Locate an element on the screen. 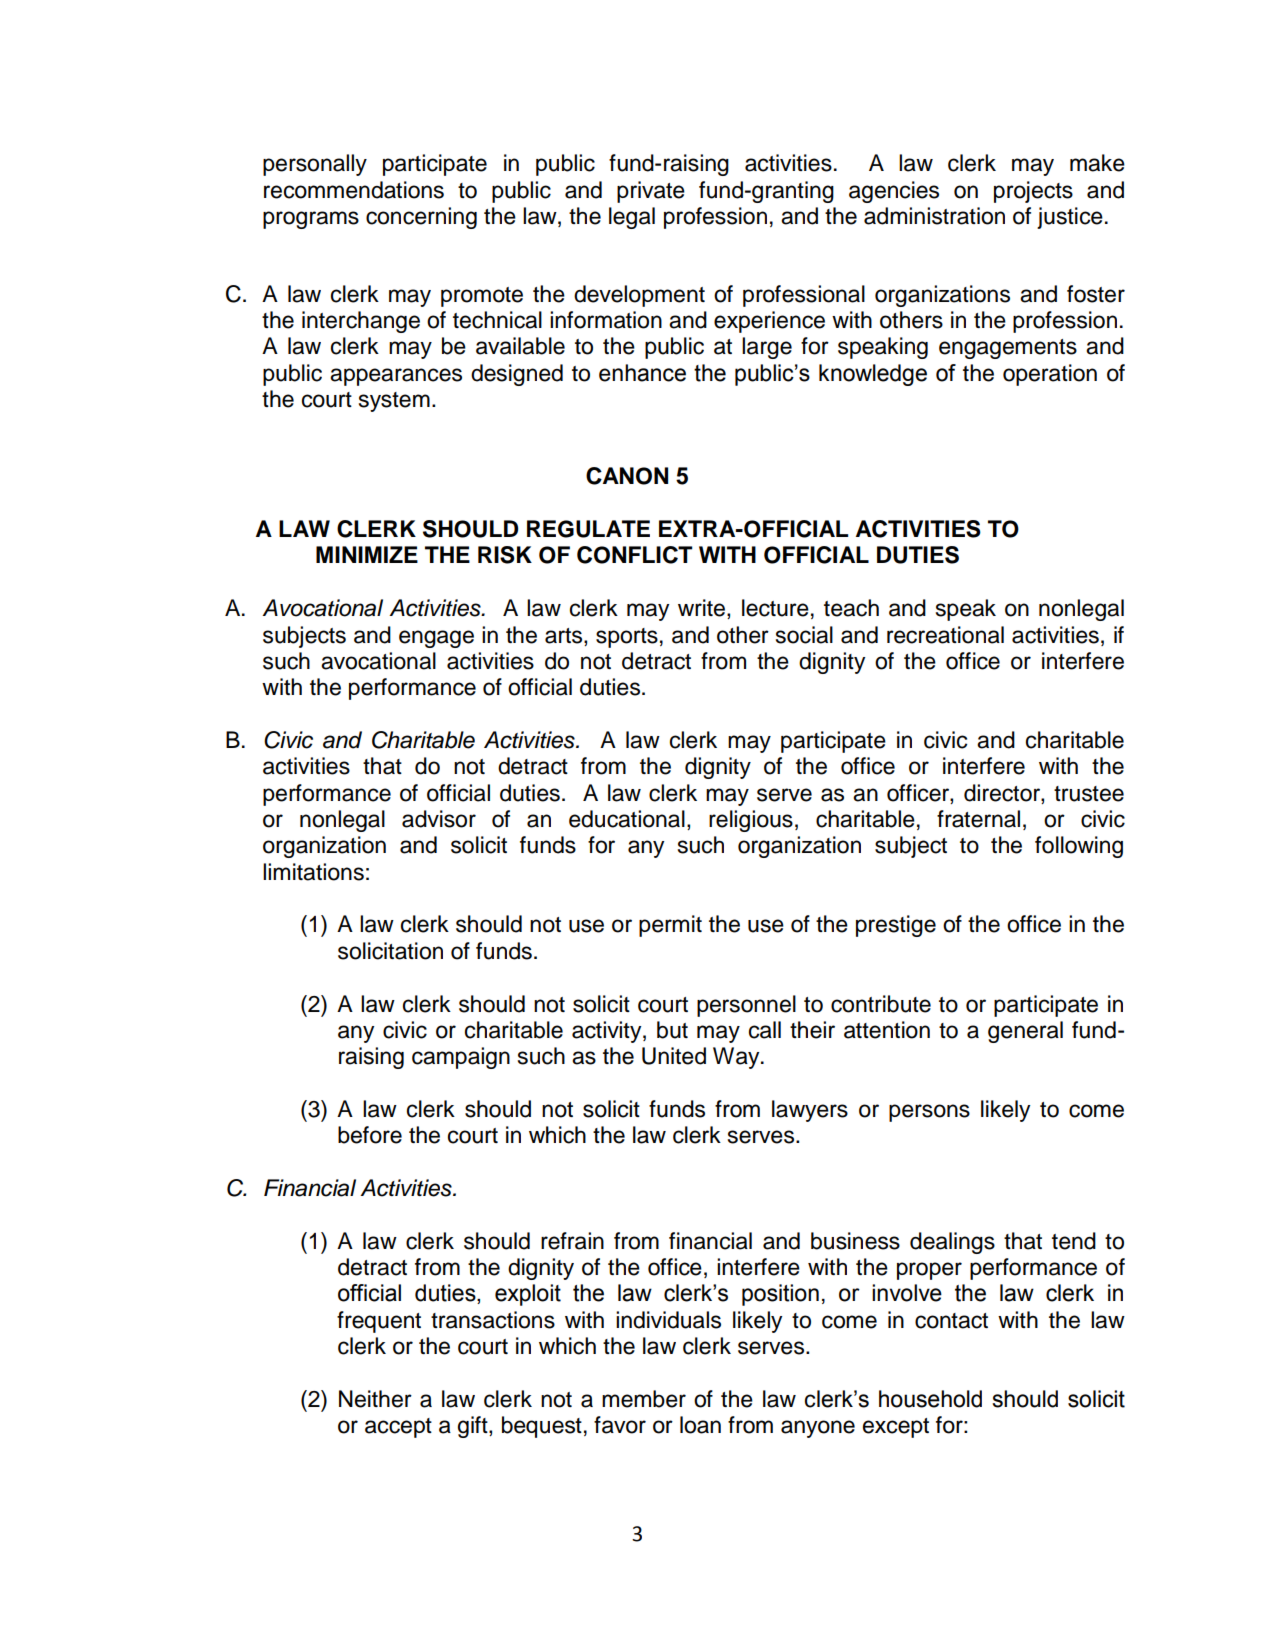 This screenshot has height=1650, width=1275. operation is located at coordinates (1050, 375).
